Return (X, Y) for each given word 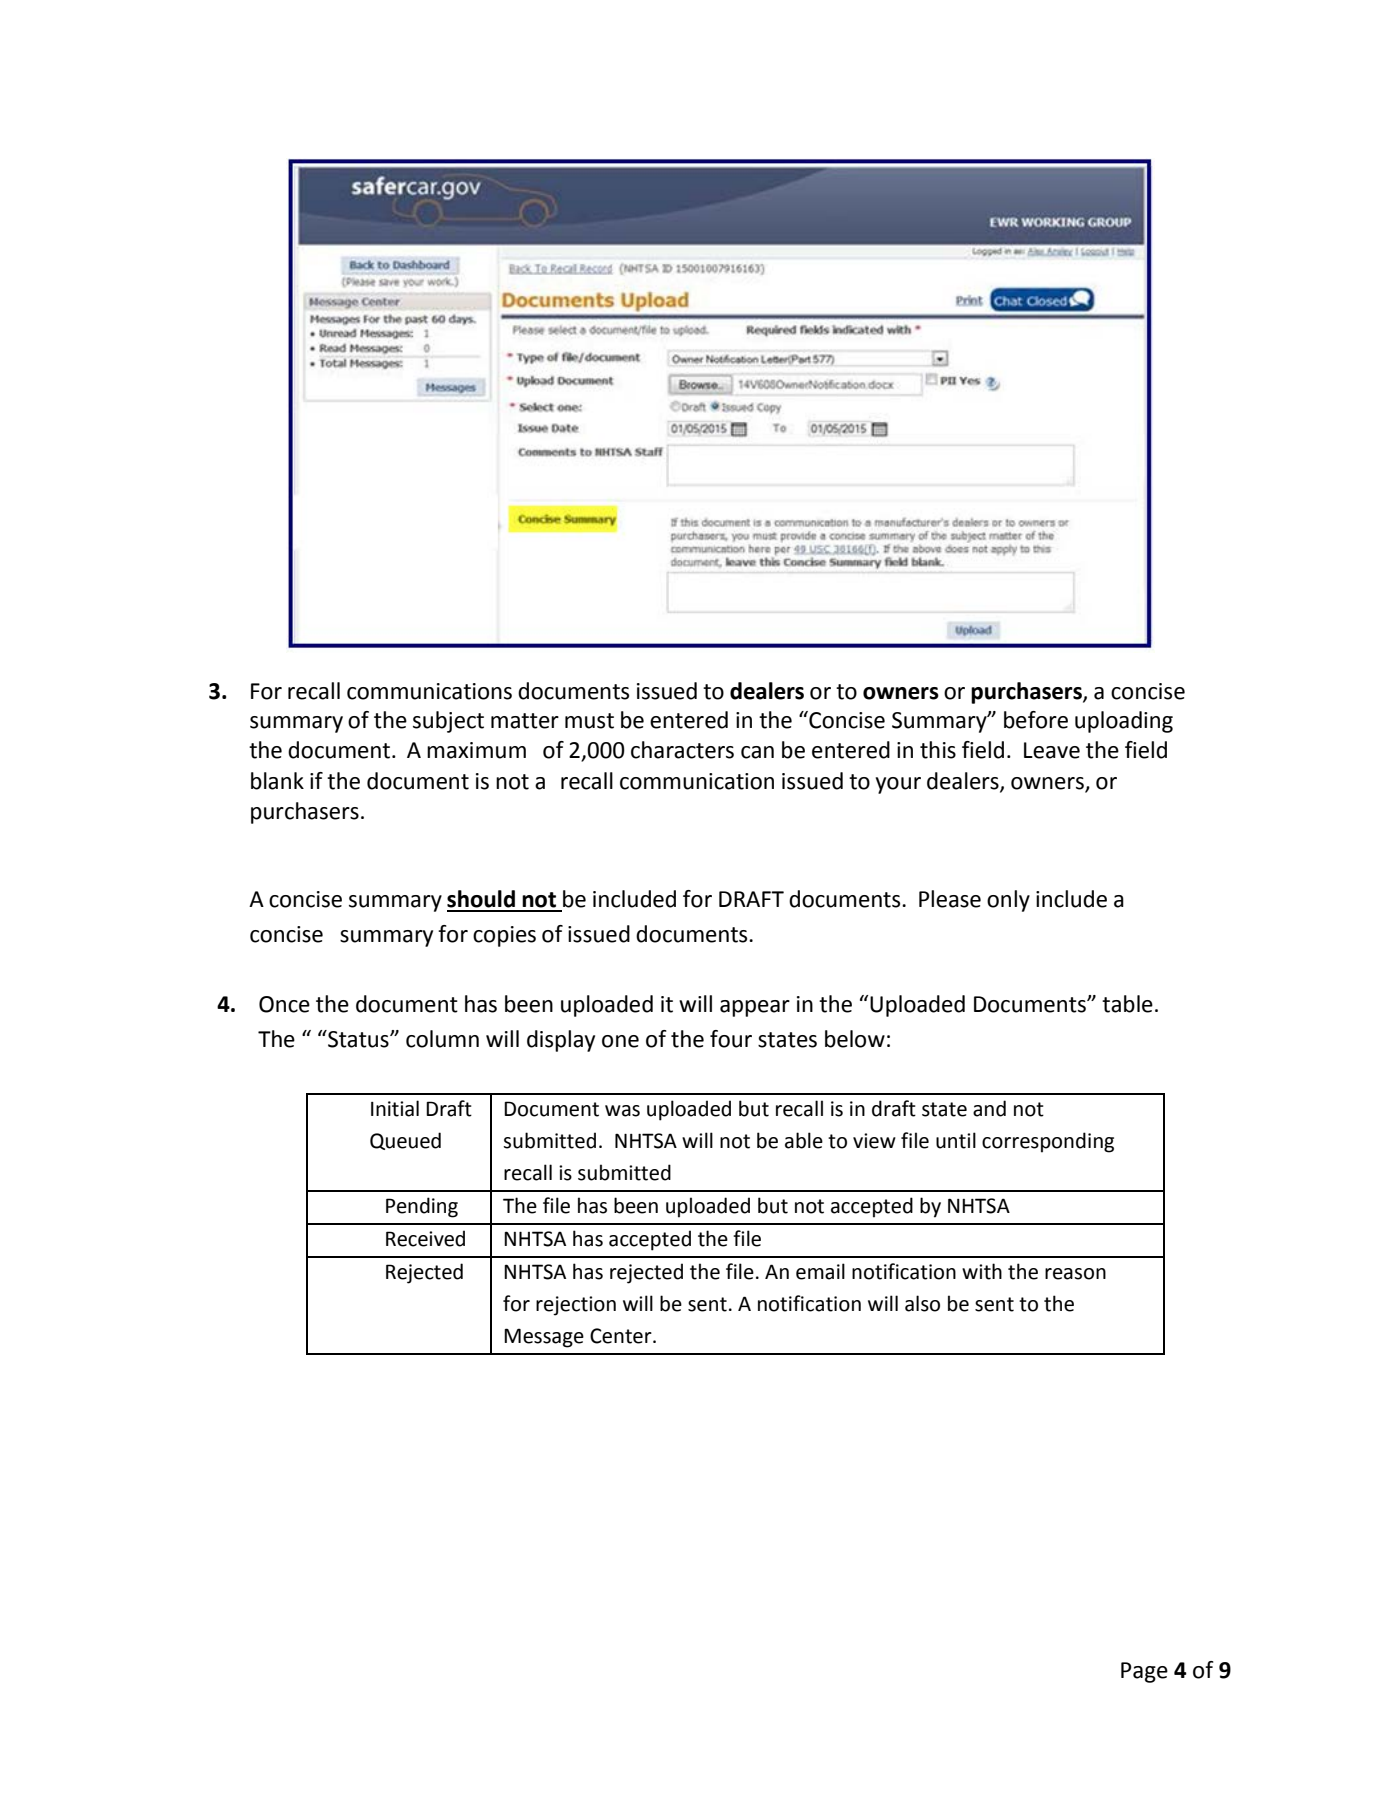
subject (448, 722)
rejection (576, 1306)
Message (544, 1338)
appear (755, 1008)
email (820, 1271)
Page (1144, 1672)
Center (622, 1336)
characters (682, 750)
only (1008, 901)
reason (1075, 1274)
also (922, 1303)
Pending (422, 1207)
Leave (1052, 750)
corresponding (1048, 1142)
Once (284, 1004)
